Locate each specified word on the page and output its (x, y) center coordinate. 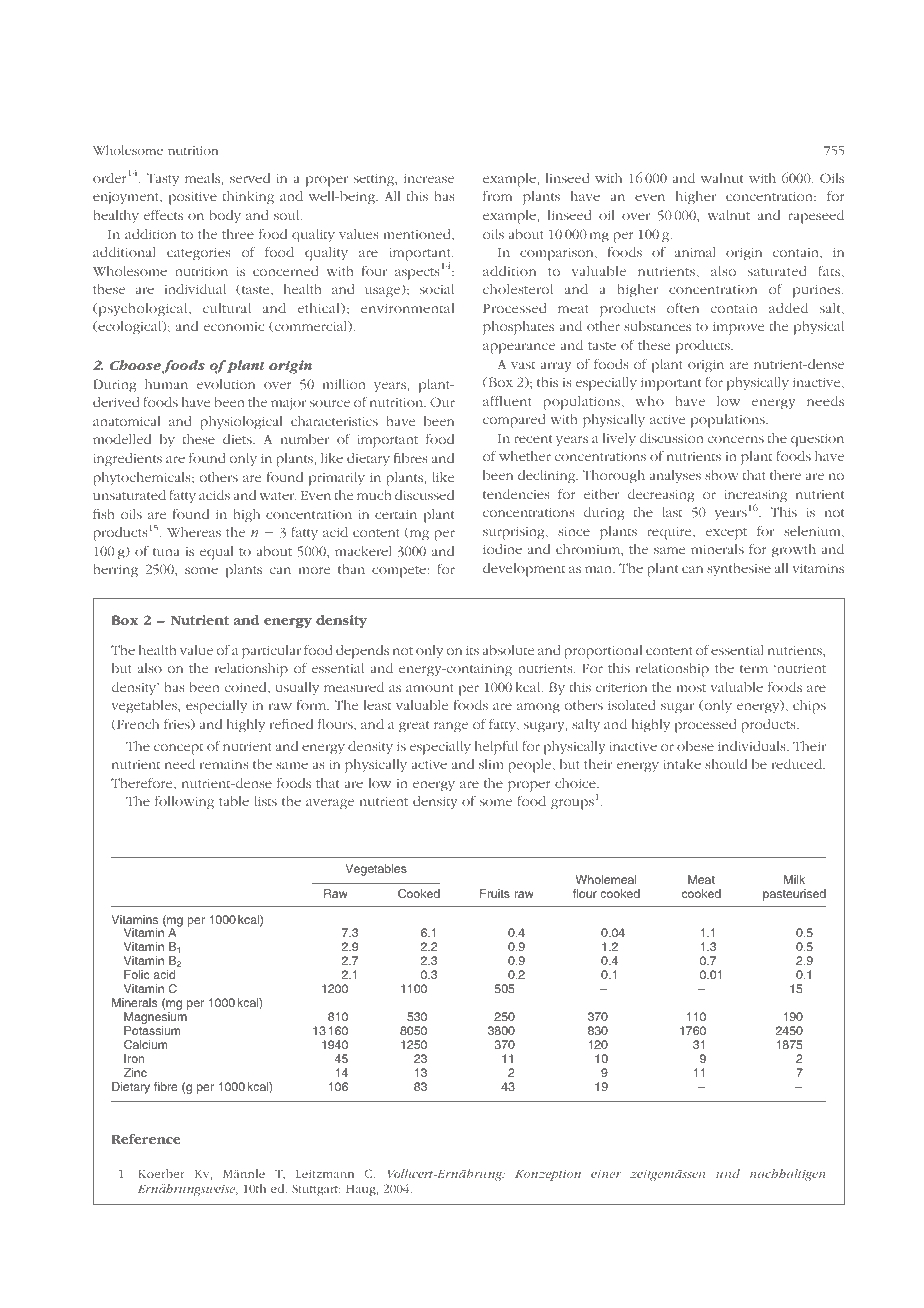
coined (247, 687)
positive (193, 198)
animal (695, 252)
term (754, 669)
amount (430, 688)
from (497, 195)
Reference (146, 1139)
